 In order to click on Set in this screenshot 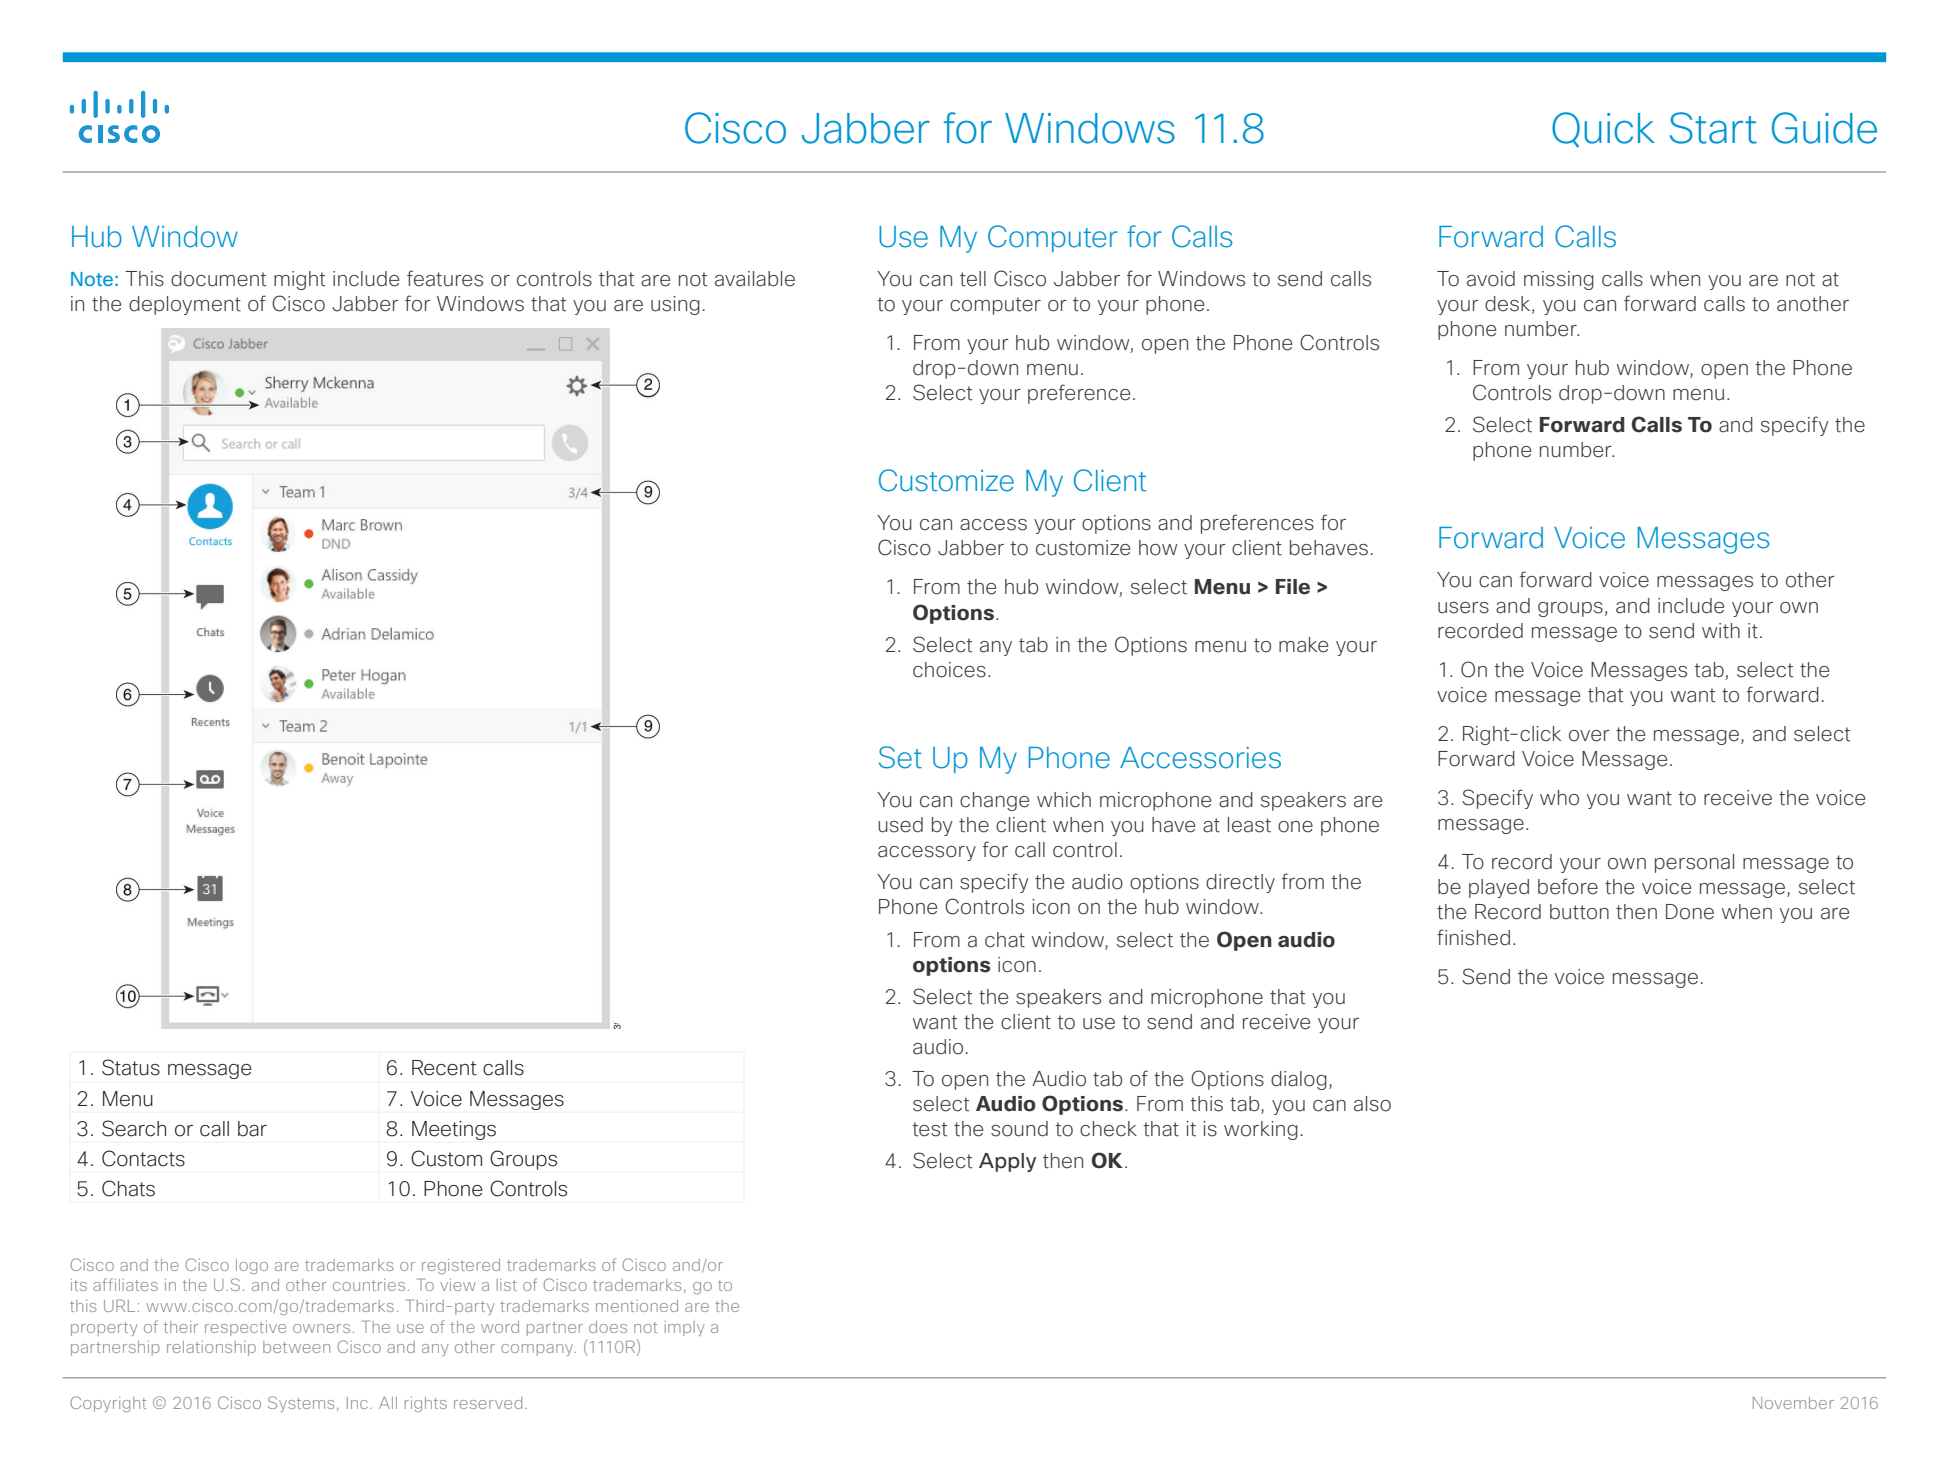, I will do `click(900, 757)`.
